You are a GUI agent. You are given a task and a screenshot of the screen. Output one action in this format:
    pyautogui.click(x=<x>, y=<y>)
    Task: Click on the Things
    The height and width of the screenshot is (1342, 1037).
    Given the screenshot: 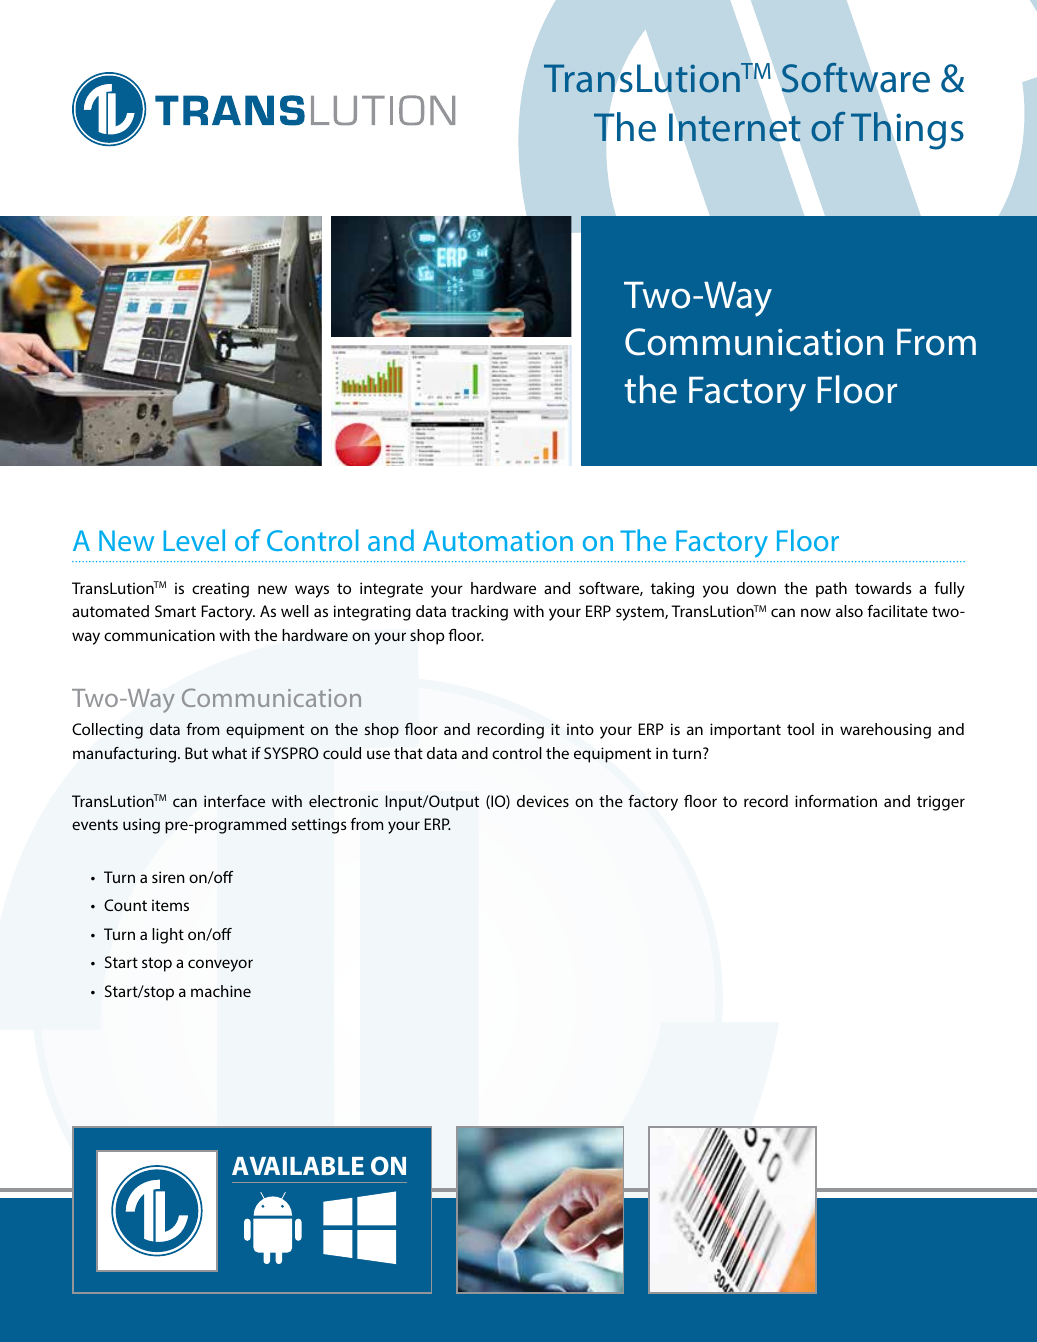 What is the action you would take?
    pyautogui.click(x=907, y=131)
